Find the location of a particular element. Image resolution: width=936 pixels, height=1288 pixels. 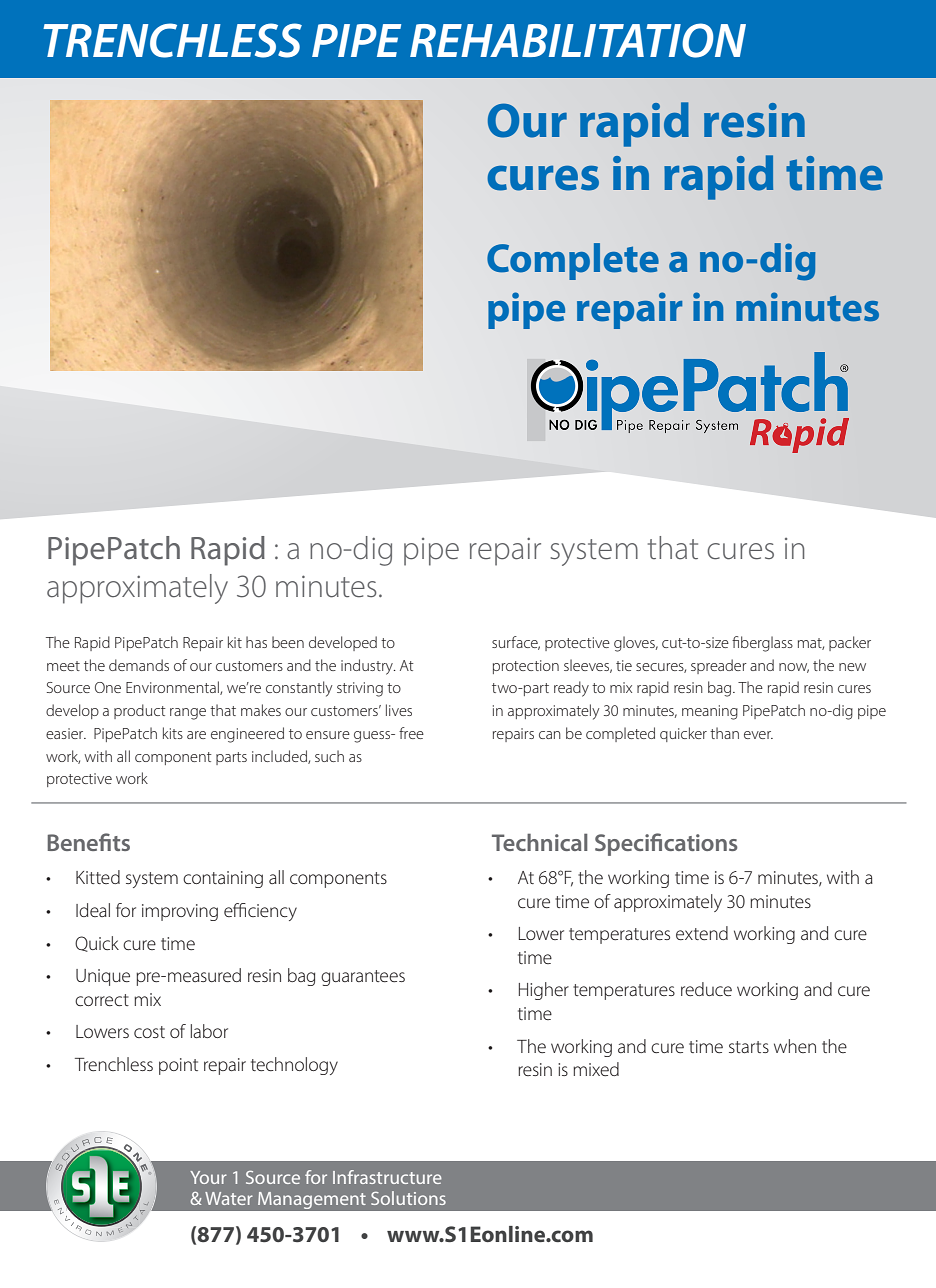

starts is located at coordinates (749, 1047).
